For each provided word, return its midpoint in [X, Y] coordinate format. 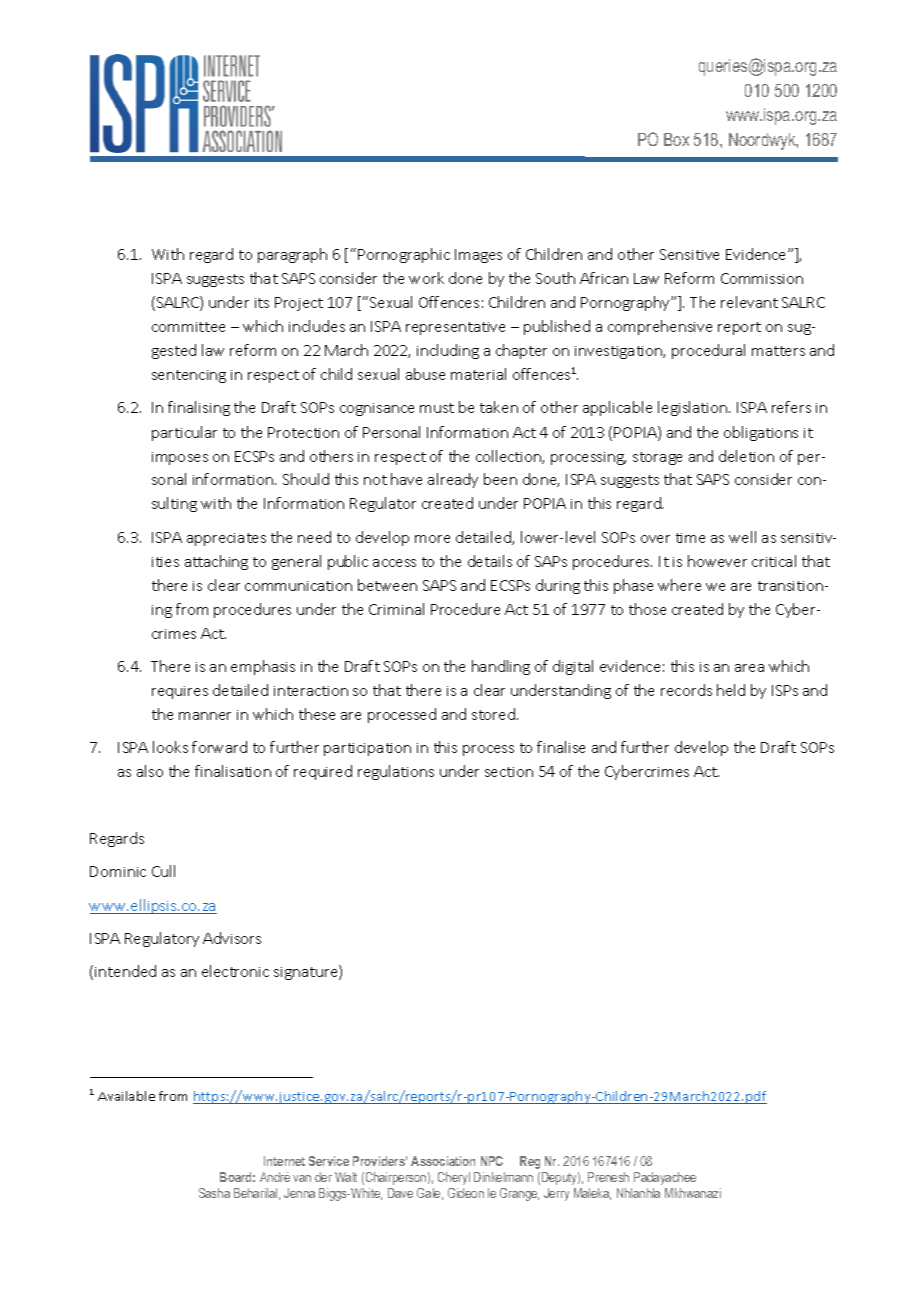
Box [676, 139]
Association [443, 1161]
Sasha [214, 1193]
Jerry [556, 1194]
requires [180, 692]
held [731, 690]
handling [501, 667]
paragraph [292, 255]
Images [478, 256]
